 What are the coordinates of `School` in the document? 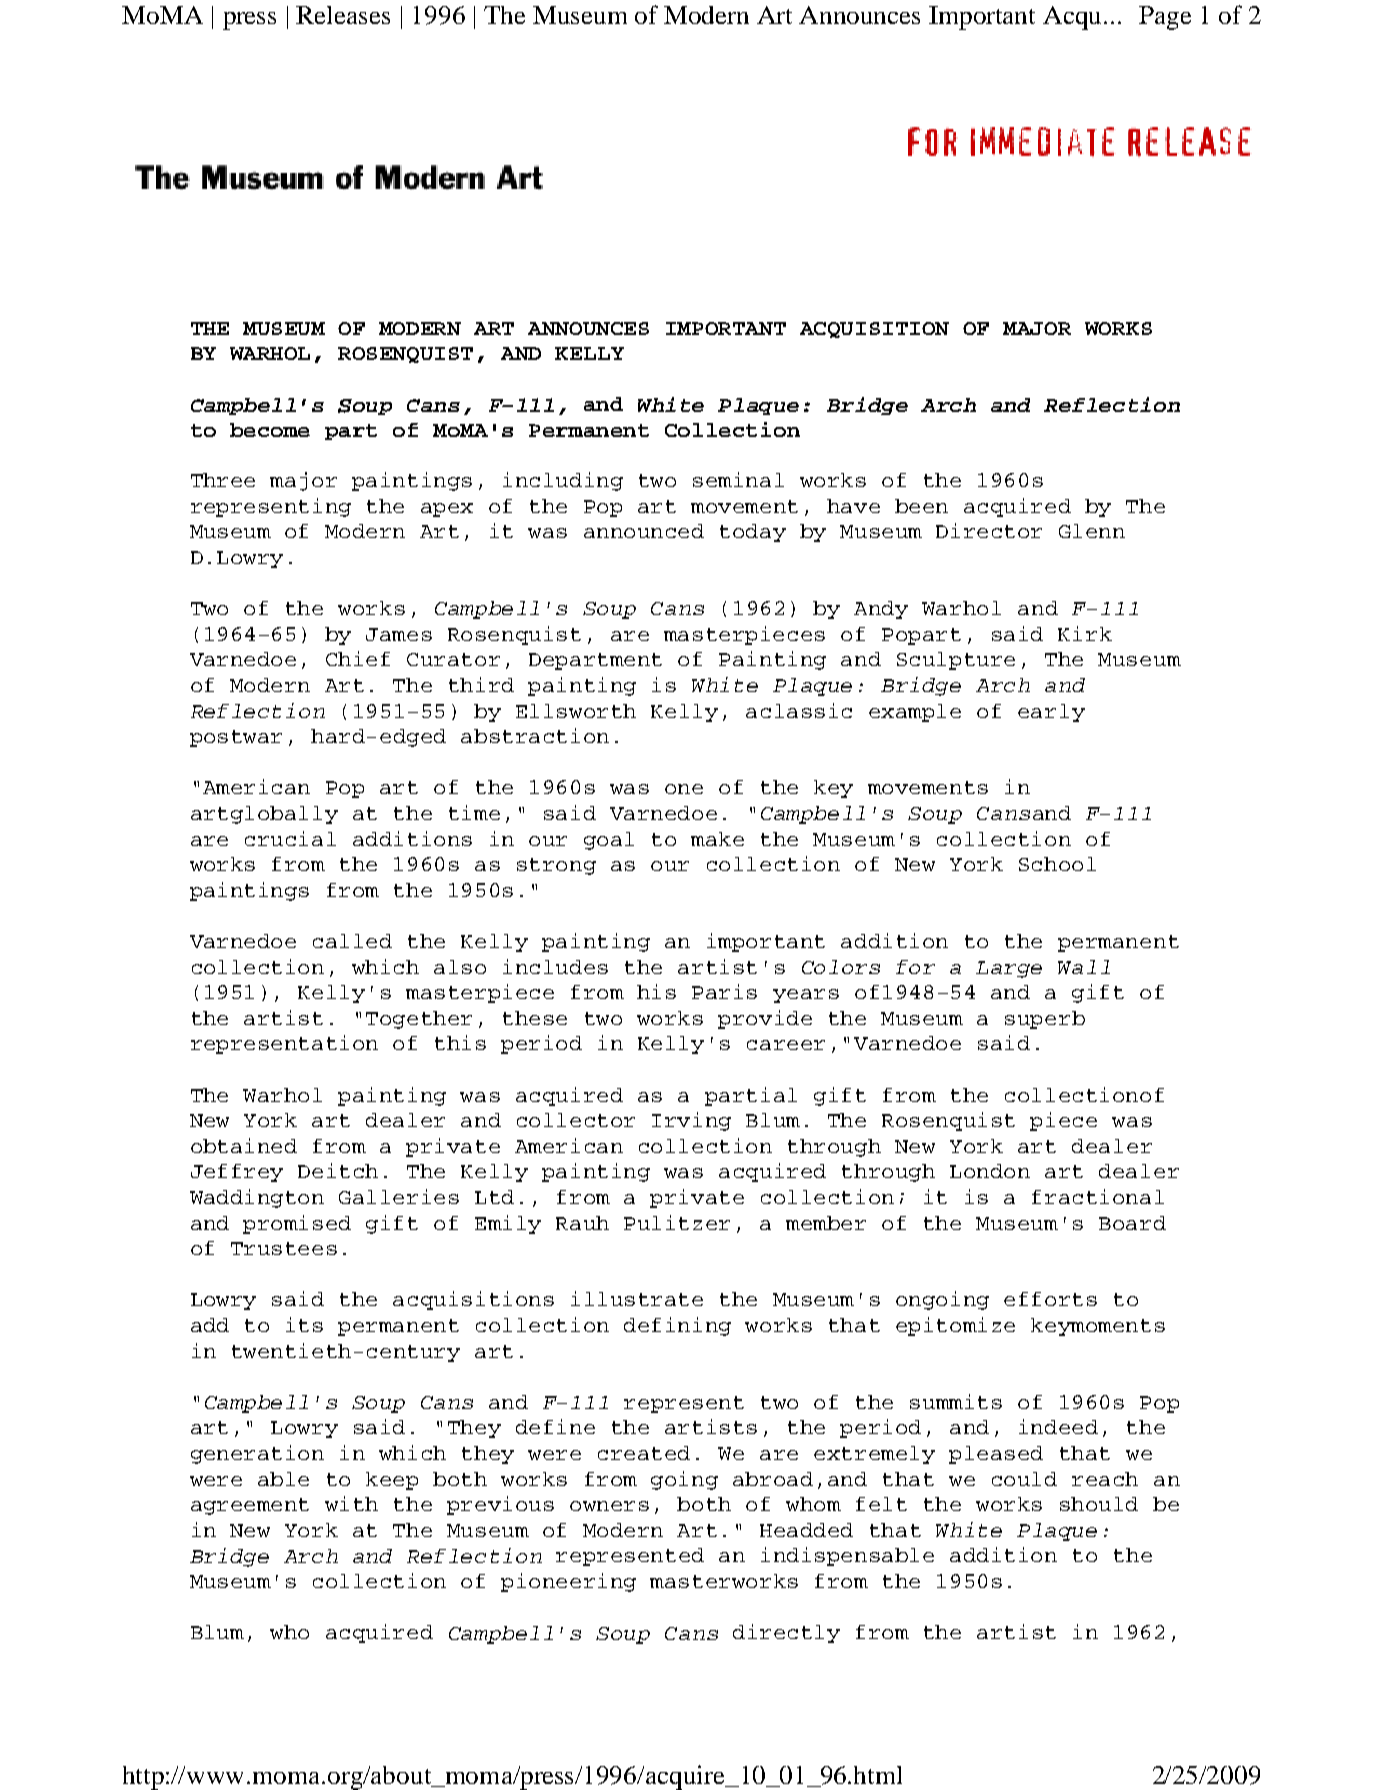 It's located at (1057, 864).
